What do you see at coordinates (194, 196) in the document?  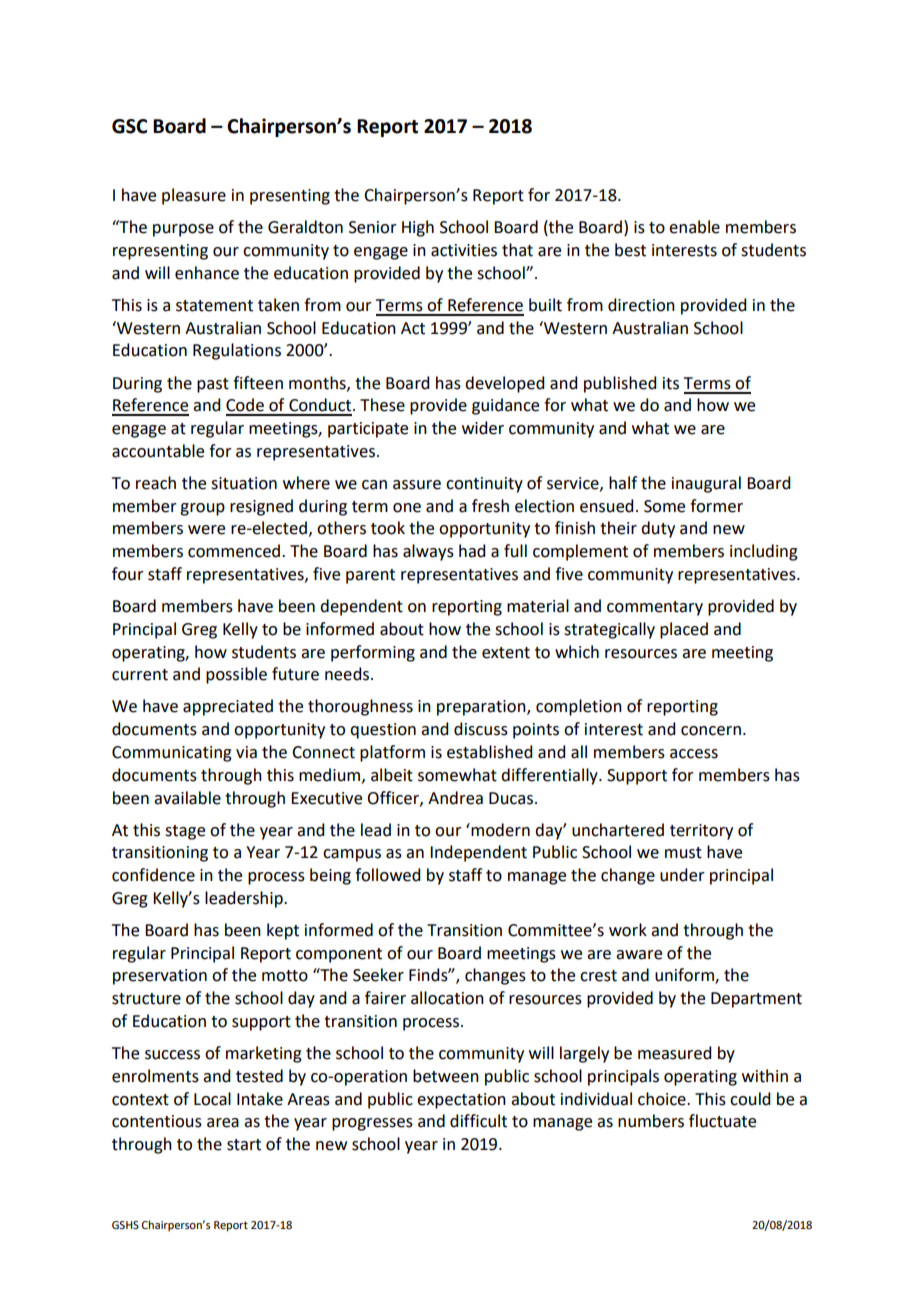 I see `pleasure` at bounding box center [194, 196].
